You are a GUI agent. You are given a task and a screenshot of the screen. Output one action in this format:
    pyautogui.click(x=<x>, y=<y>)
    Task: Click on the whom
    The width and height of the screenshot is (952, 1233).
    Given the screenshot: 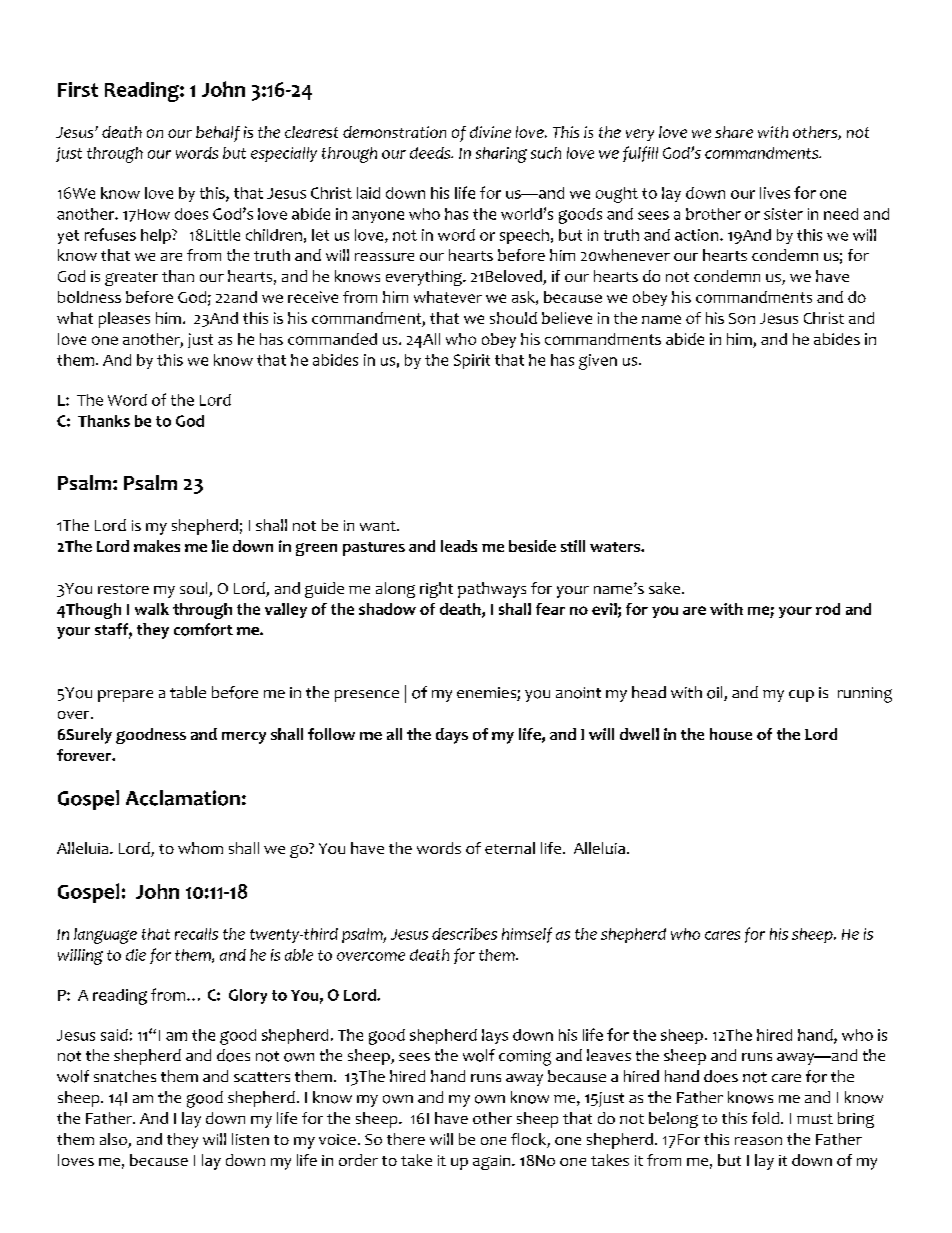 What is the action you would take?
    pyautogui.click(x=200, y=848)
